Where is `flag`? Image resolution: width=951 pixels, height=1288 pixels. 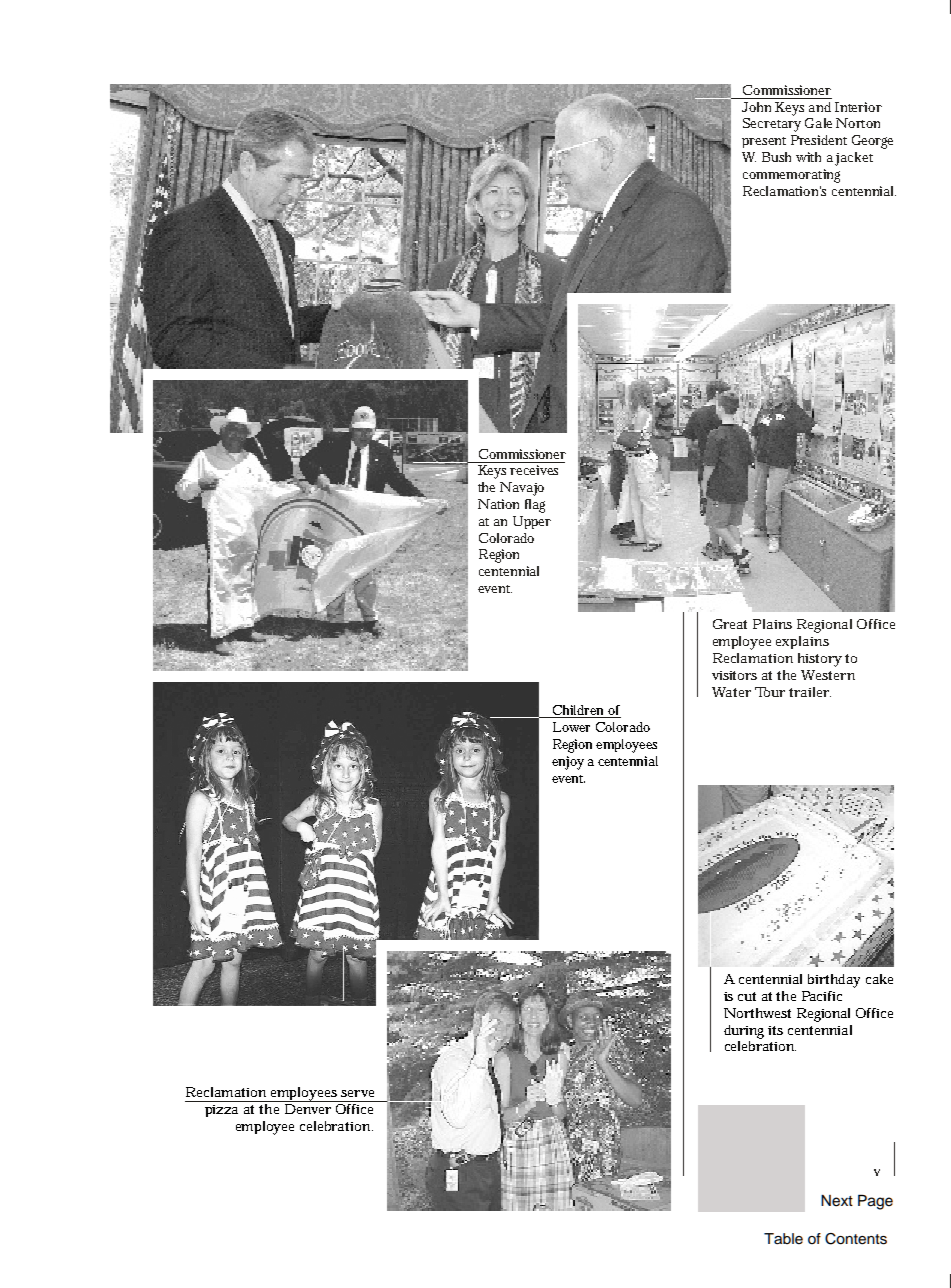 flag is located at coordinates (535, 506).
